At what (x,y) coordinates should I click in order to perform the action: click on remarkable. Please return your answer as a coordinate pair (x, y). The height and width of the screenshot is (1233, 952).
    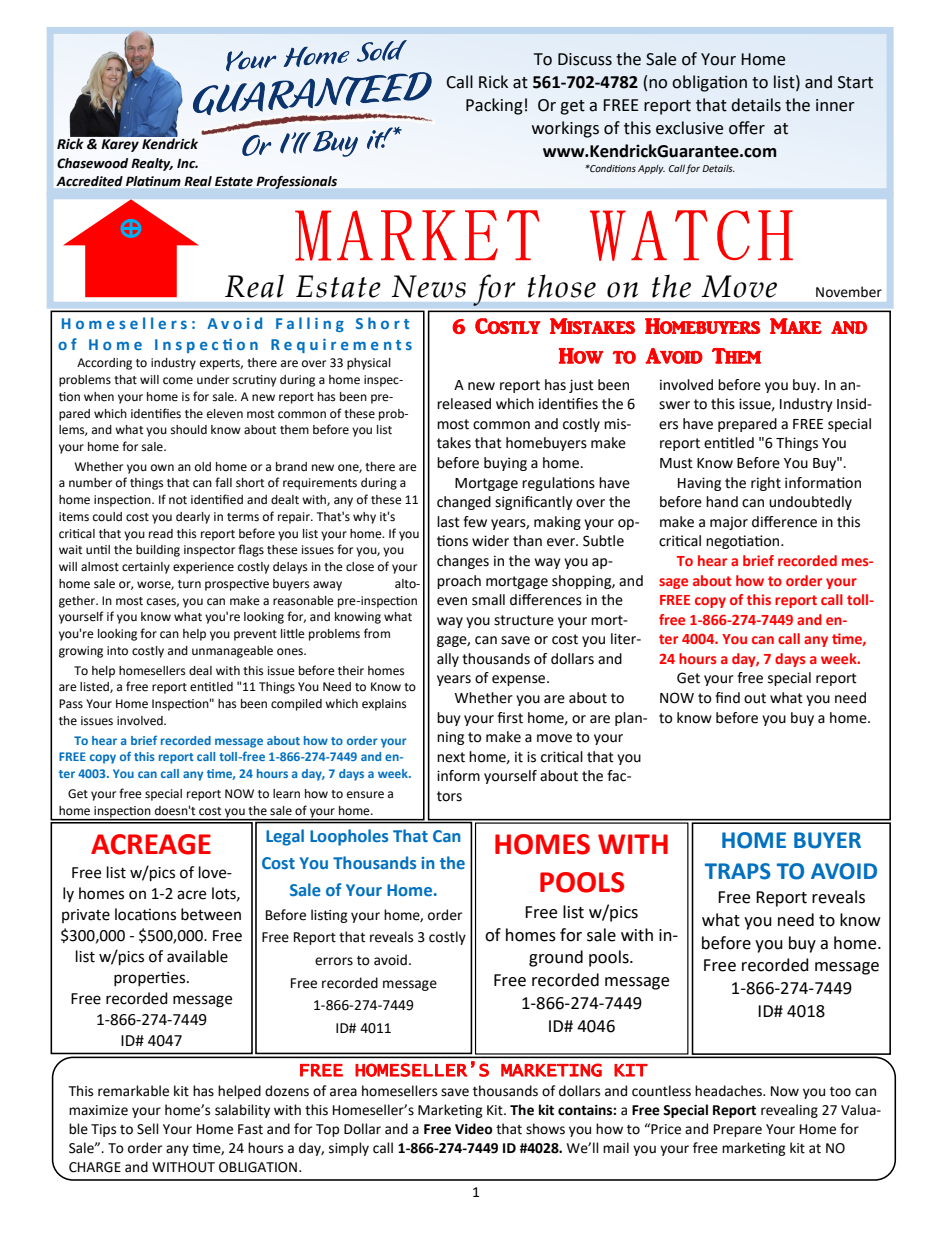
    Looking at the image, I should click on (133, 1091).
